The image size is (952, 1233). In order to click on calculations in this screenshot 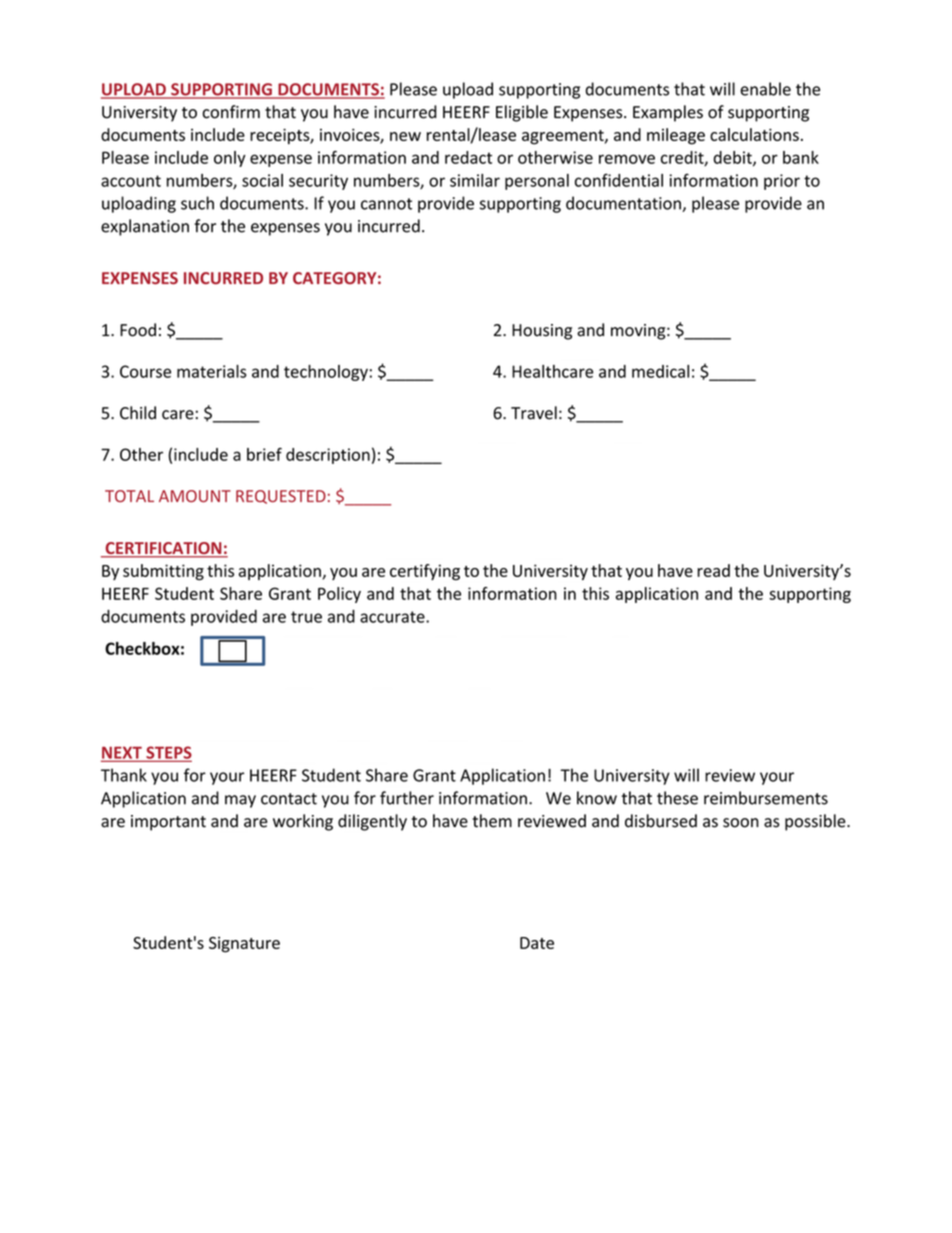, I will do `click(754, 134)`.
